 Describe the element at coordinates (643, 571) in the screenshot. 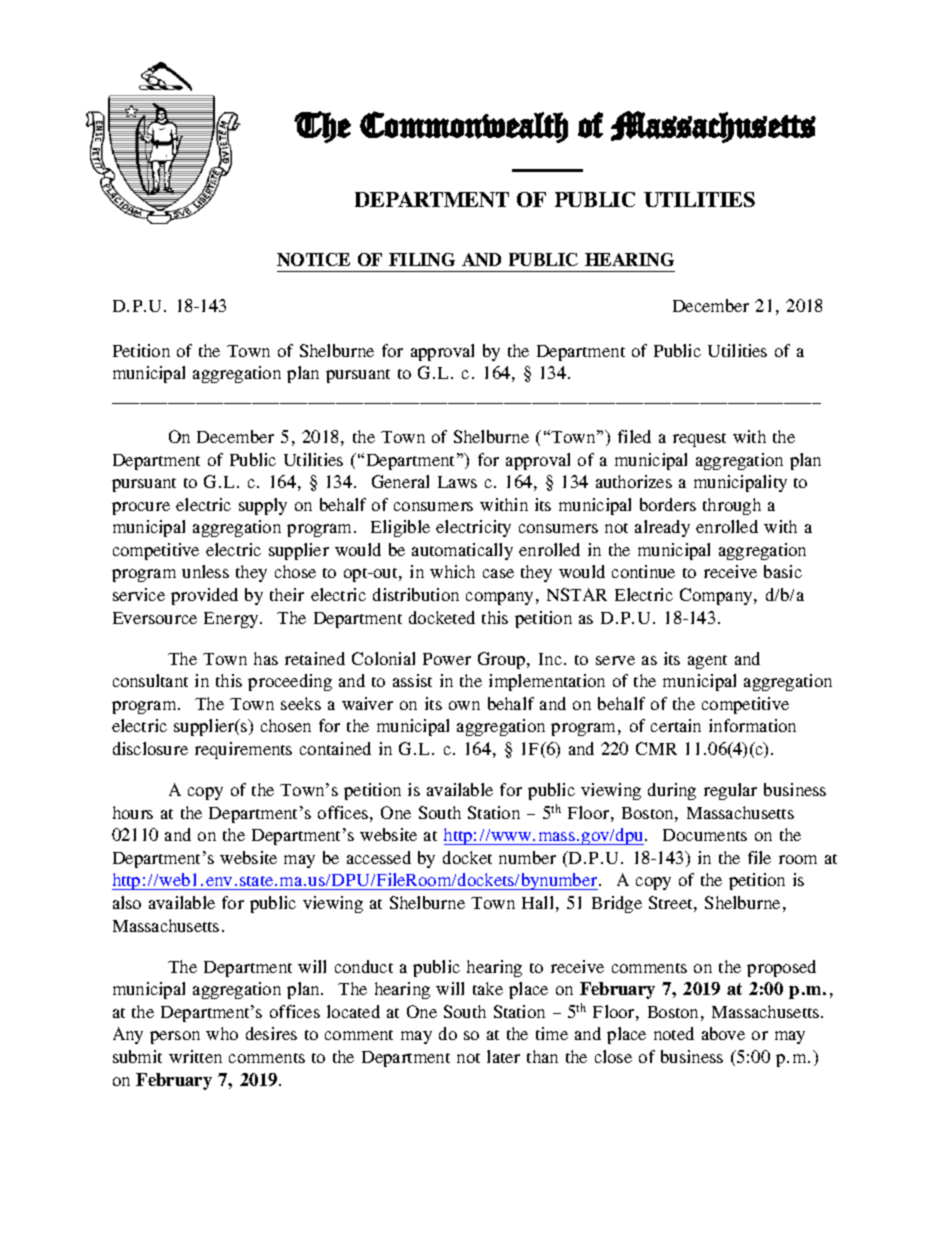

I see `continue` at that location.
